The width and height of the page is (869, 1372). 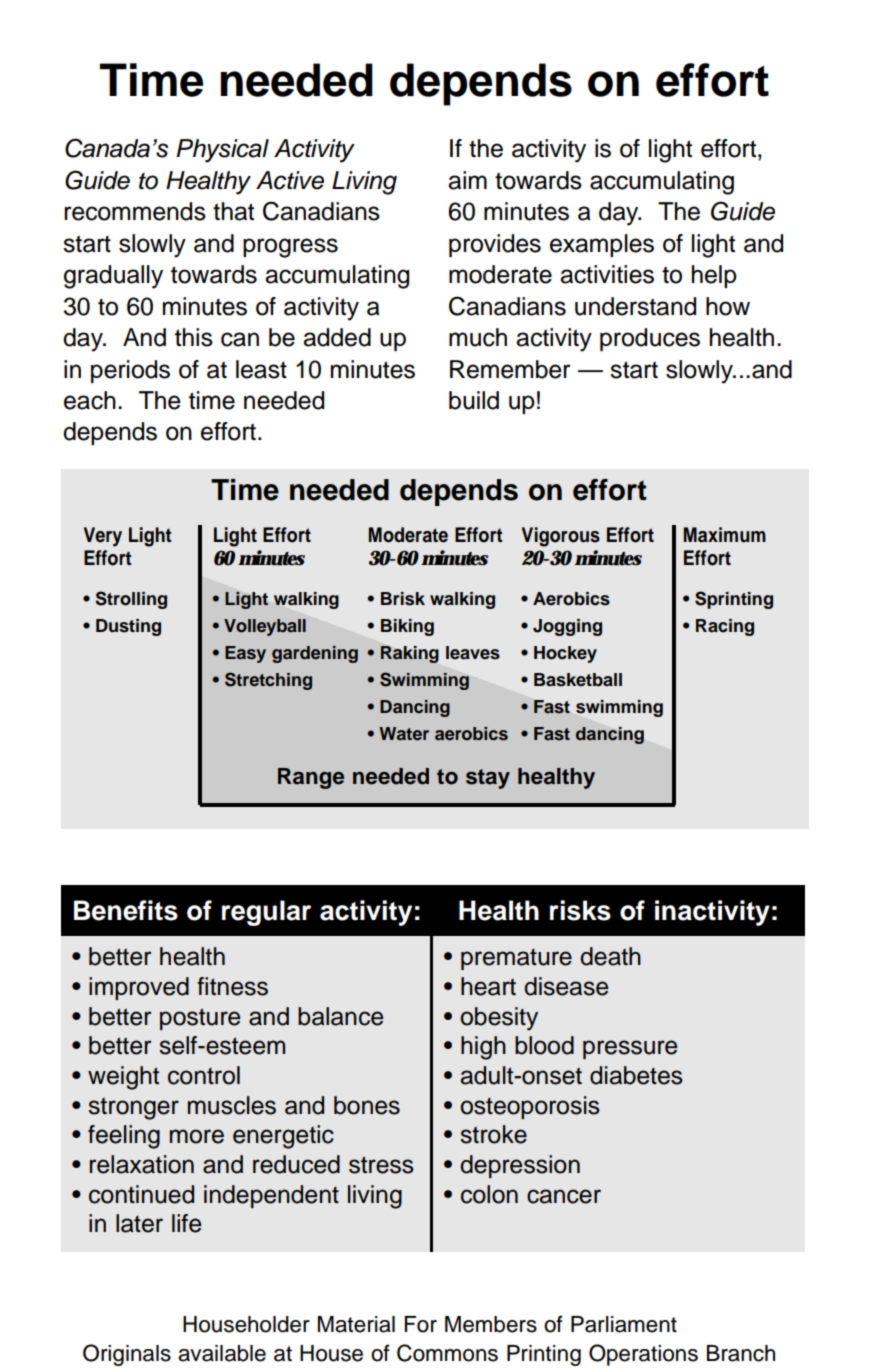 What do you see at coordinates (268, 681) in the page?
I see `Stretching` at bounding box center [268, 681].
